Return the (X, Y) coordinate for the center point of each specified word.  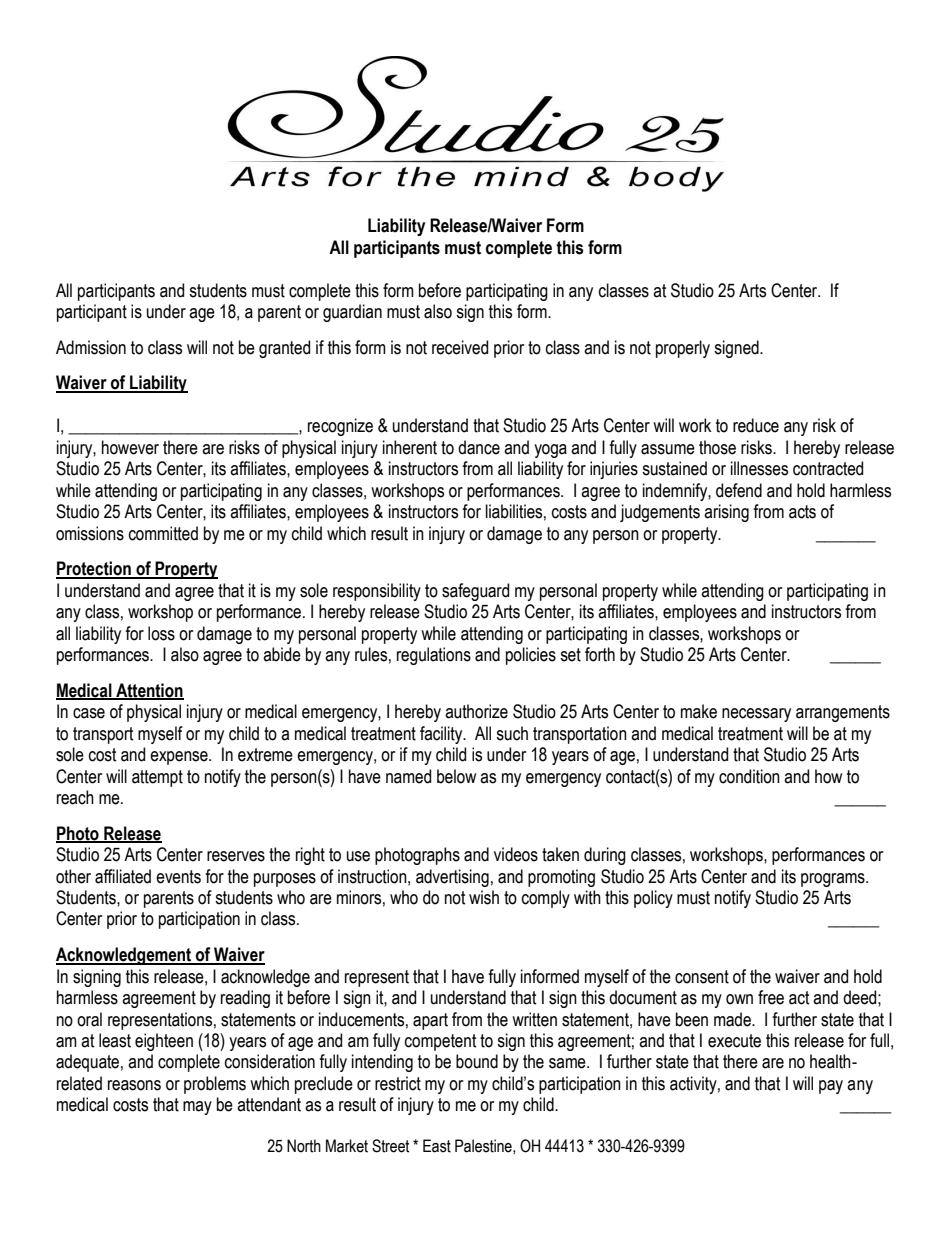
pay (831, 1087)
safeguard (475, 592)
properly (683, 349)
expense (180, 758)
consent (702, 977)
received (460, 347)
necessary (756, 715)
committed (163, 533)
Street (391, 1146)
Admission (91, 347)
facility (442, 735)
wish (484, 897)
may (197, 1108)
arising (726, 513)
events (178, 877)
